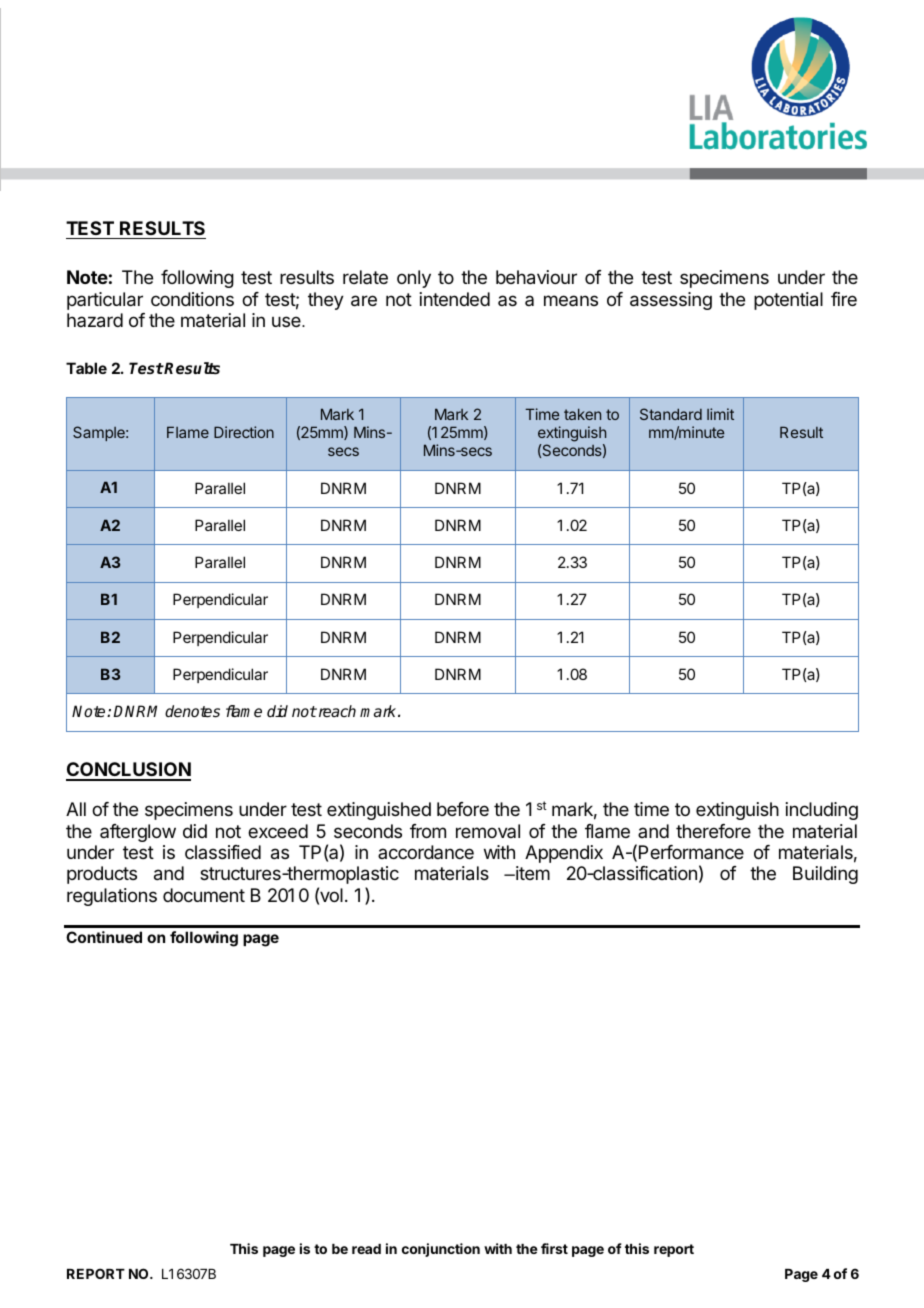 This screenshot has height=1308, width=924. Describe the element at coordinates (554, 1248) in the screenshot. I see `first` at that location.
